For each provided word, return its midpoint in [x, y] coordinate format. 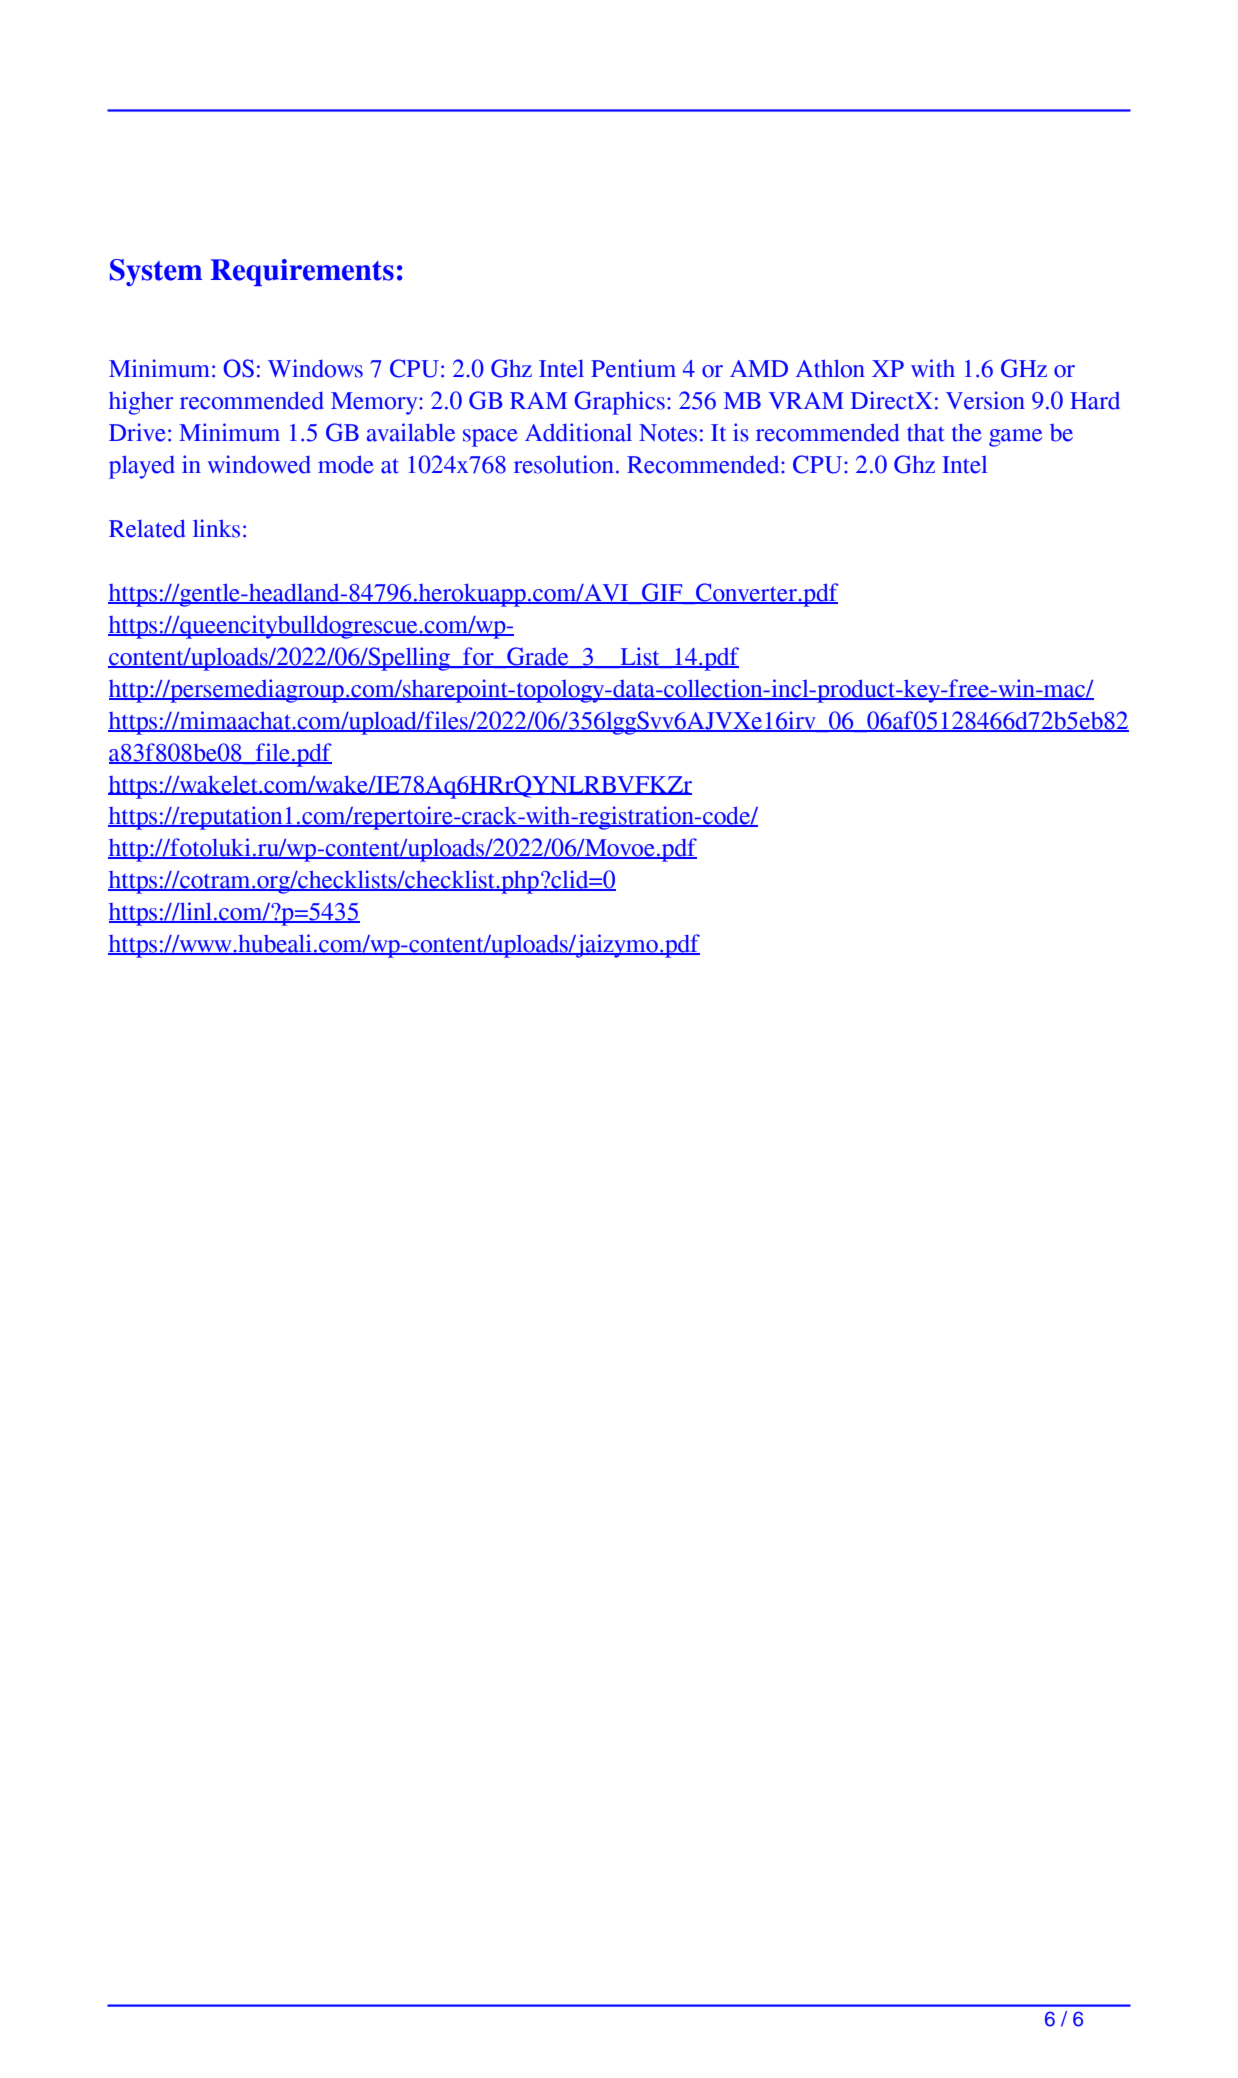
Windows [315, 368]
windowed [259, 464]
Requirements [302, 272]
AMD [759, 368]
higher [141, 403]
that [926, 433]
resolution [564, 464]
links [216, 528]
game [1015, 438]
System [156, 272]
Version [985, 400]
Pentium [633, 368]
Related [147, 528]
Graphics [619, 403]
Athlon [830, 368]
